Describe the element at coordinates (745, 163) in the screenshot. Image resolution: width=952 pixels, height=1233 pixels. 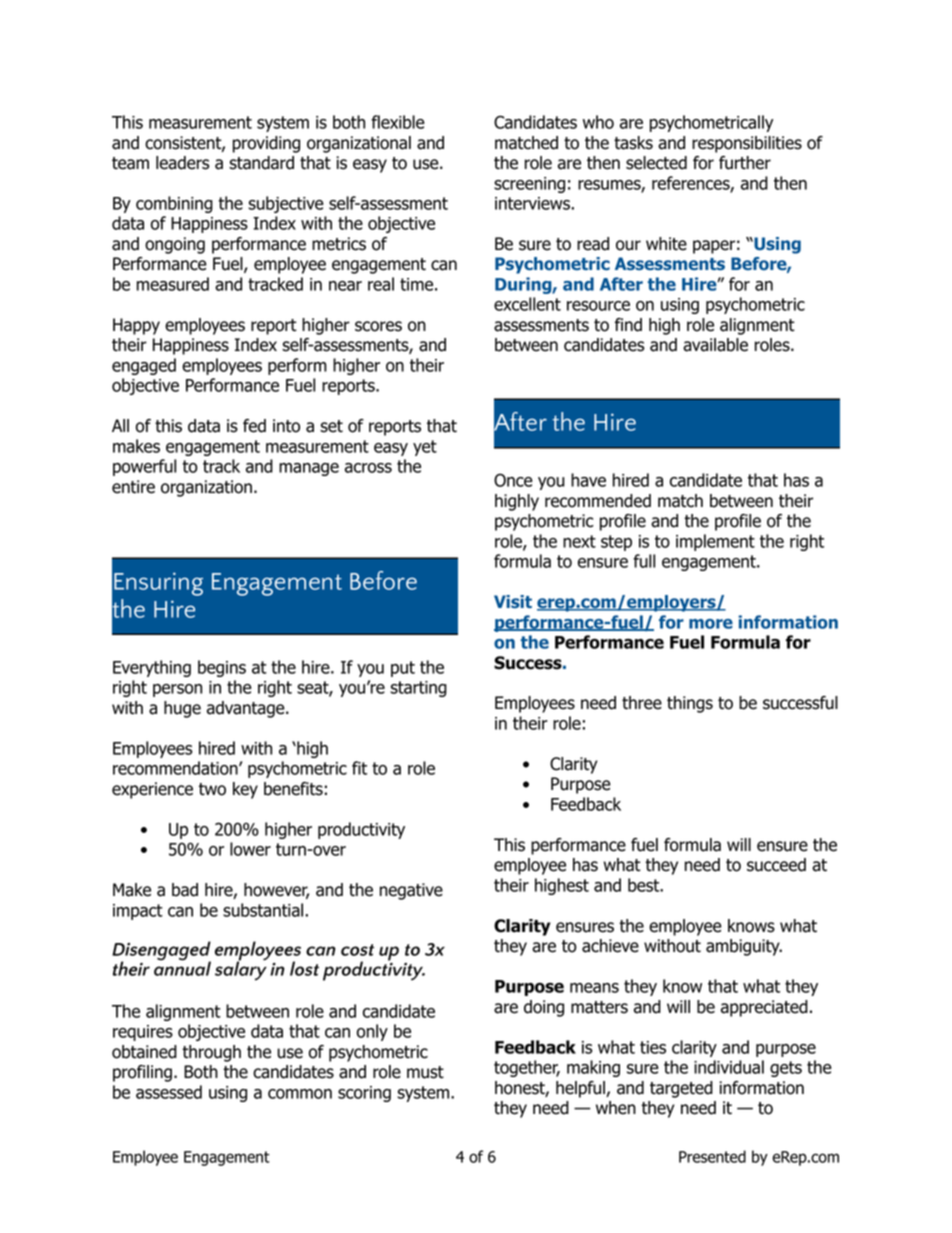
I see `further` at that location.
